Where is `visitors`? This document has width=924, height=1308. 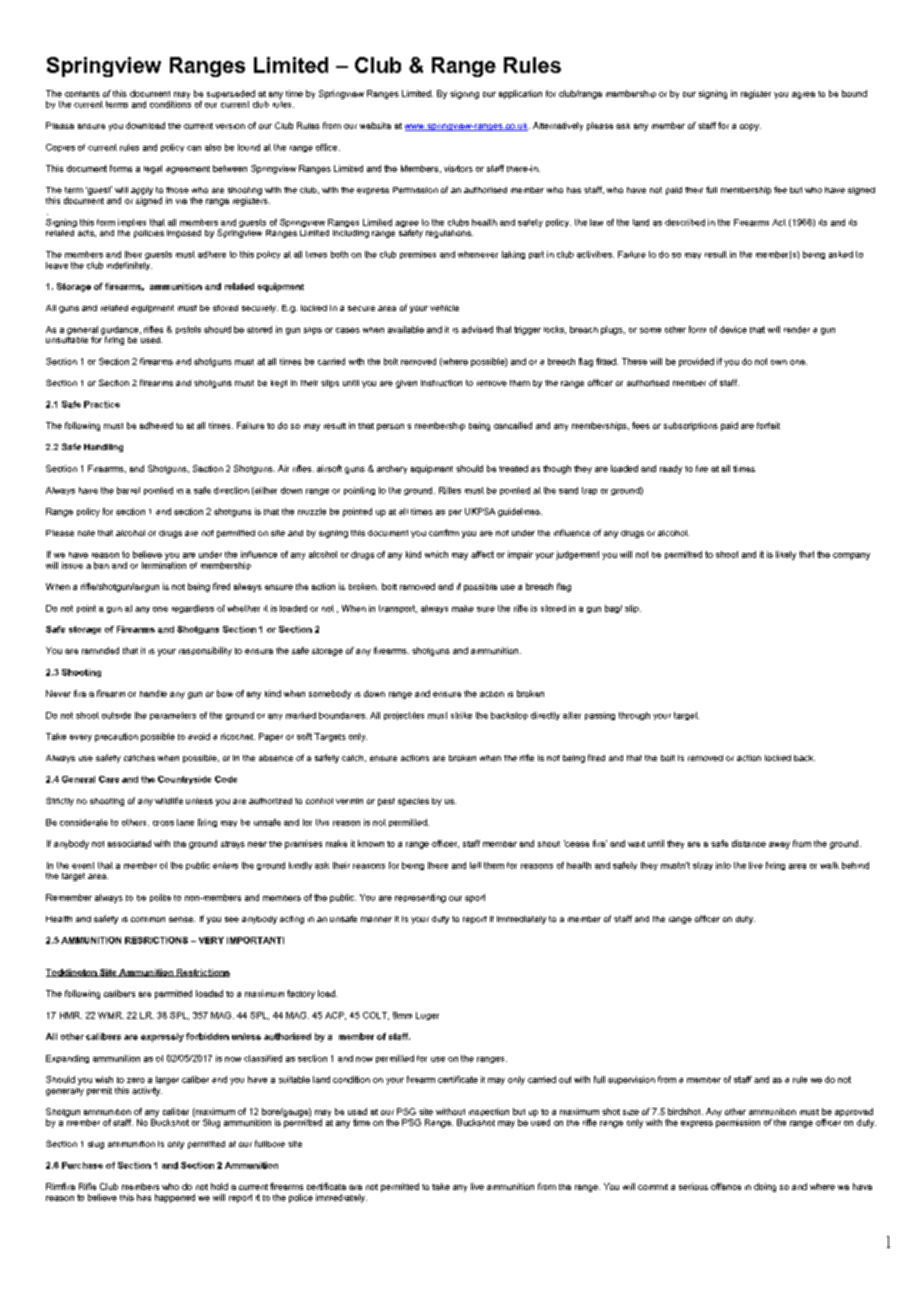 visitors is located at coordinates (458, 168).
